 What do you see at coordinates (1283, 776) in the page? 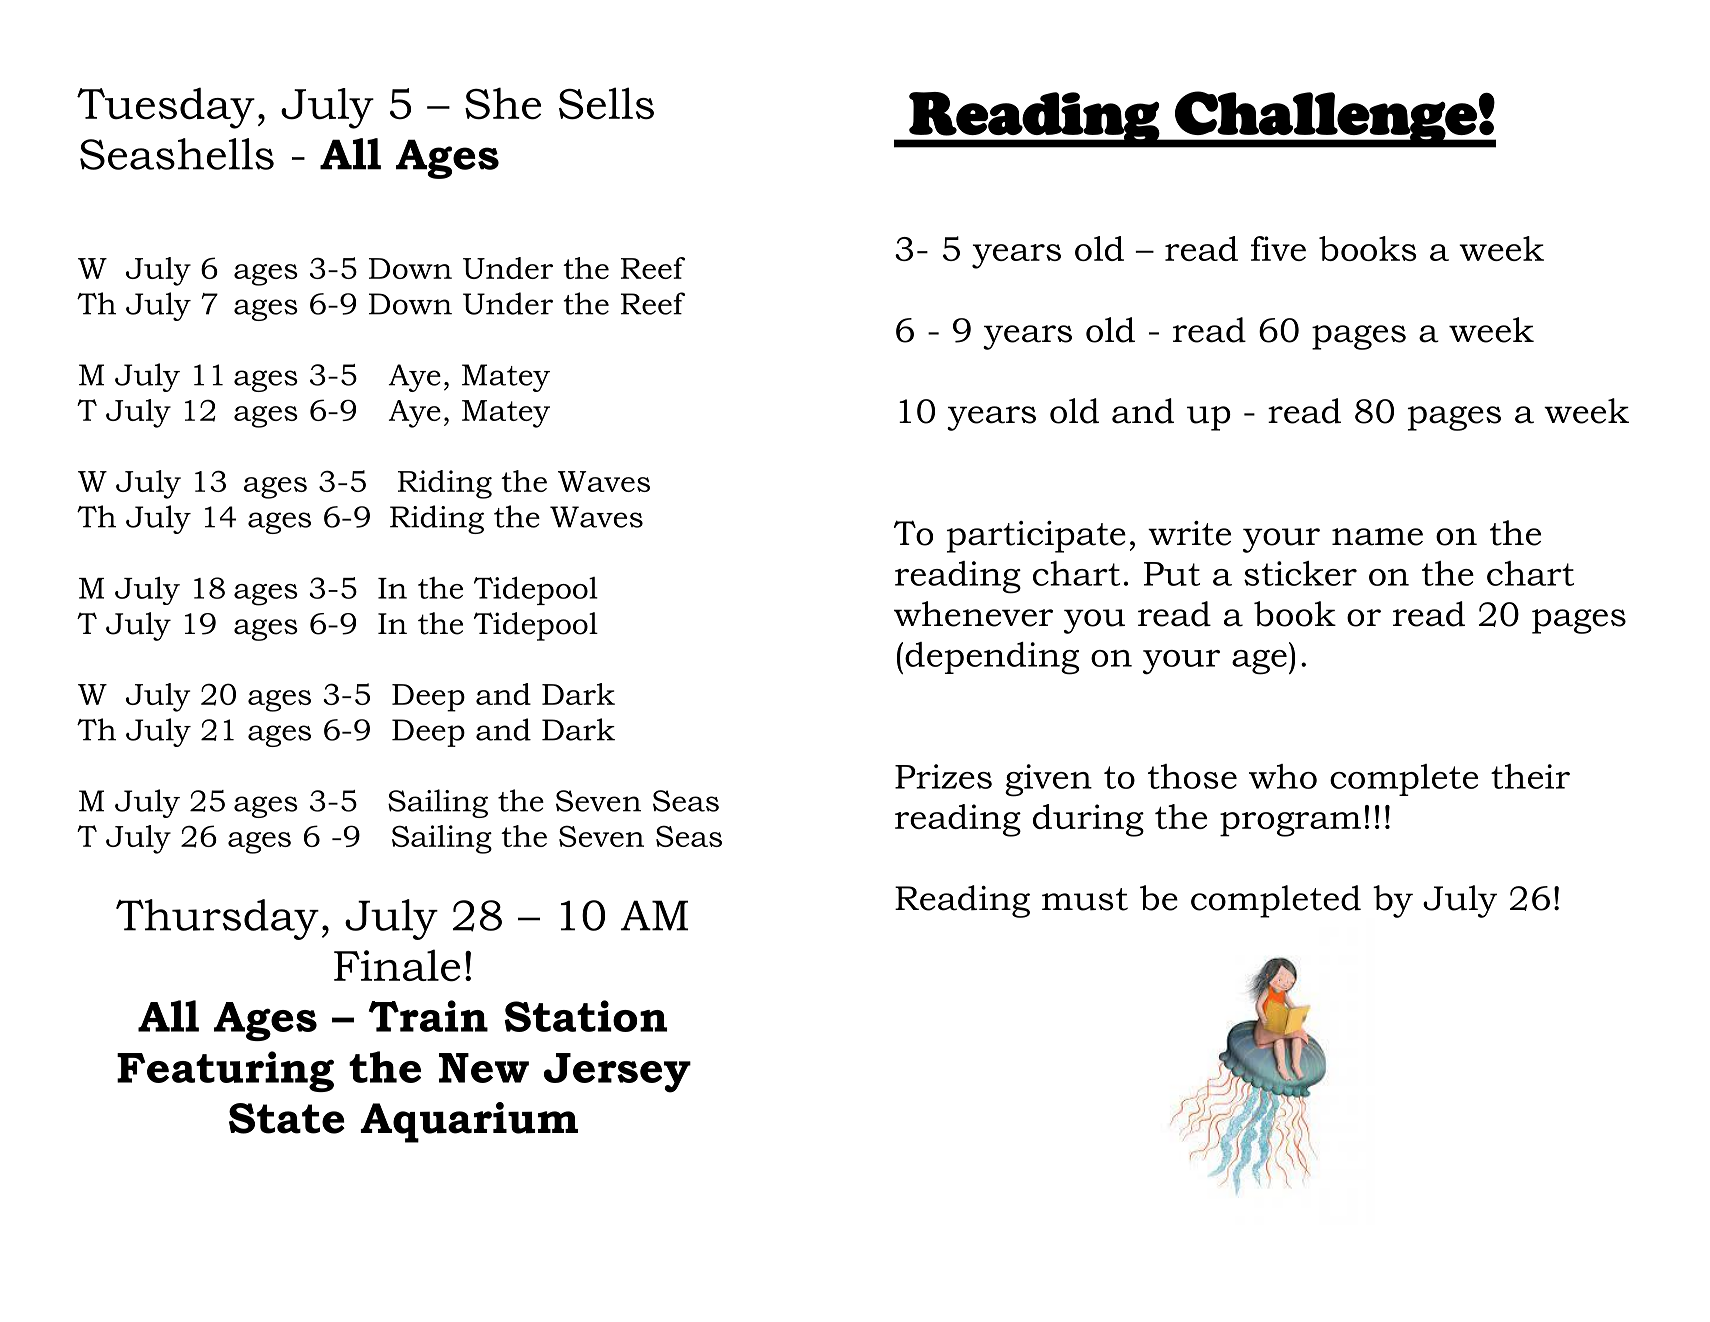
I see `who` at bounding box center [1283, 776].
